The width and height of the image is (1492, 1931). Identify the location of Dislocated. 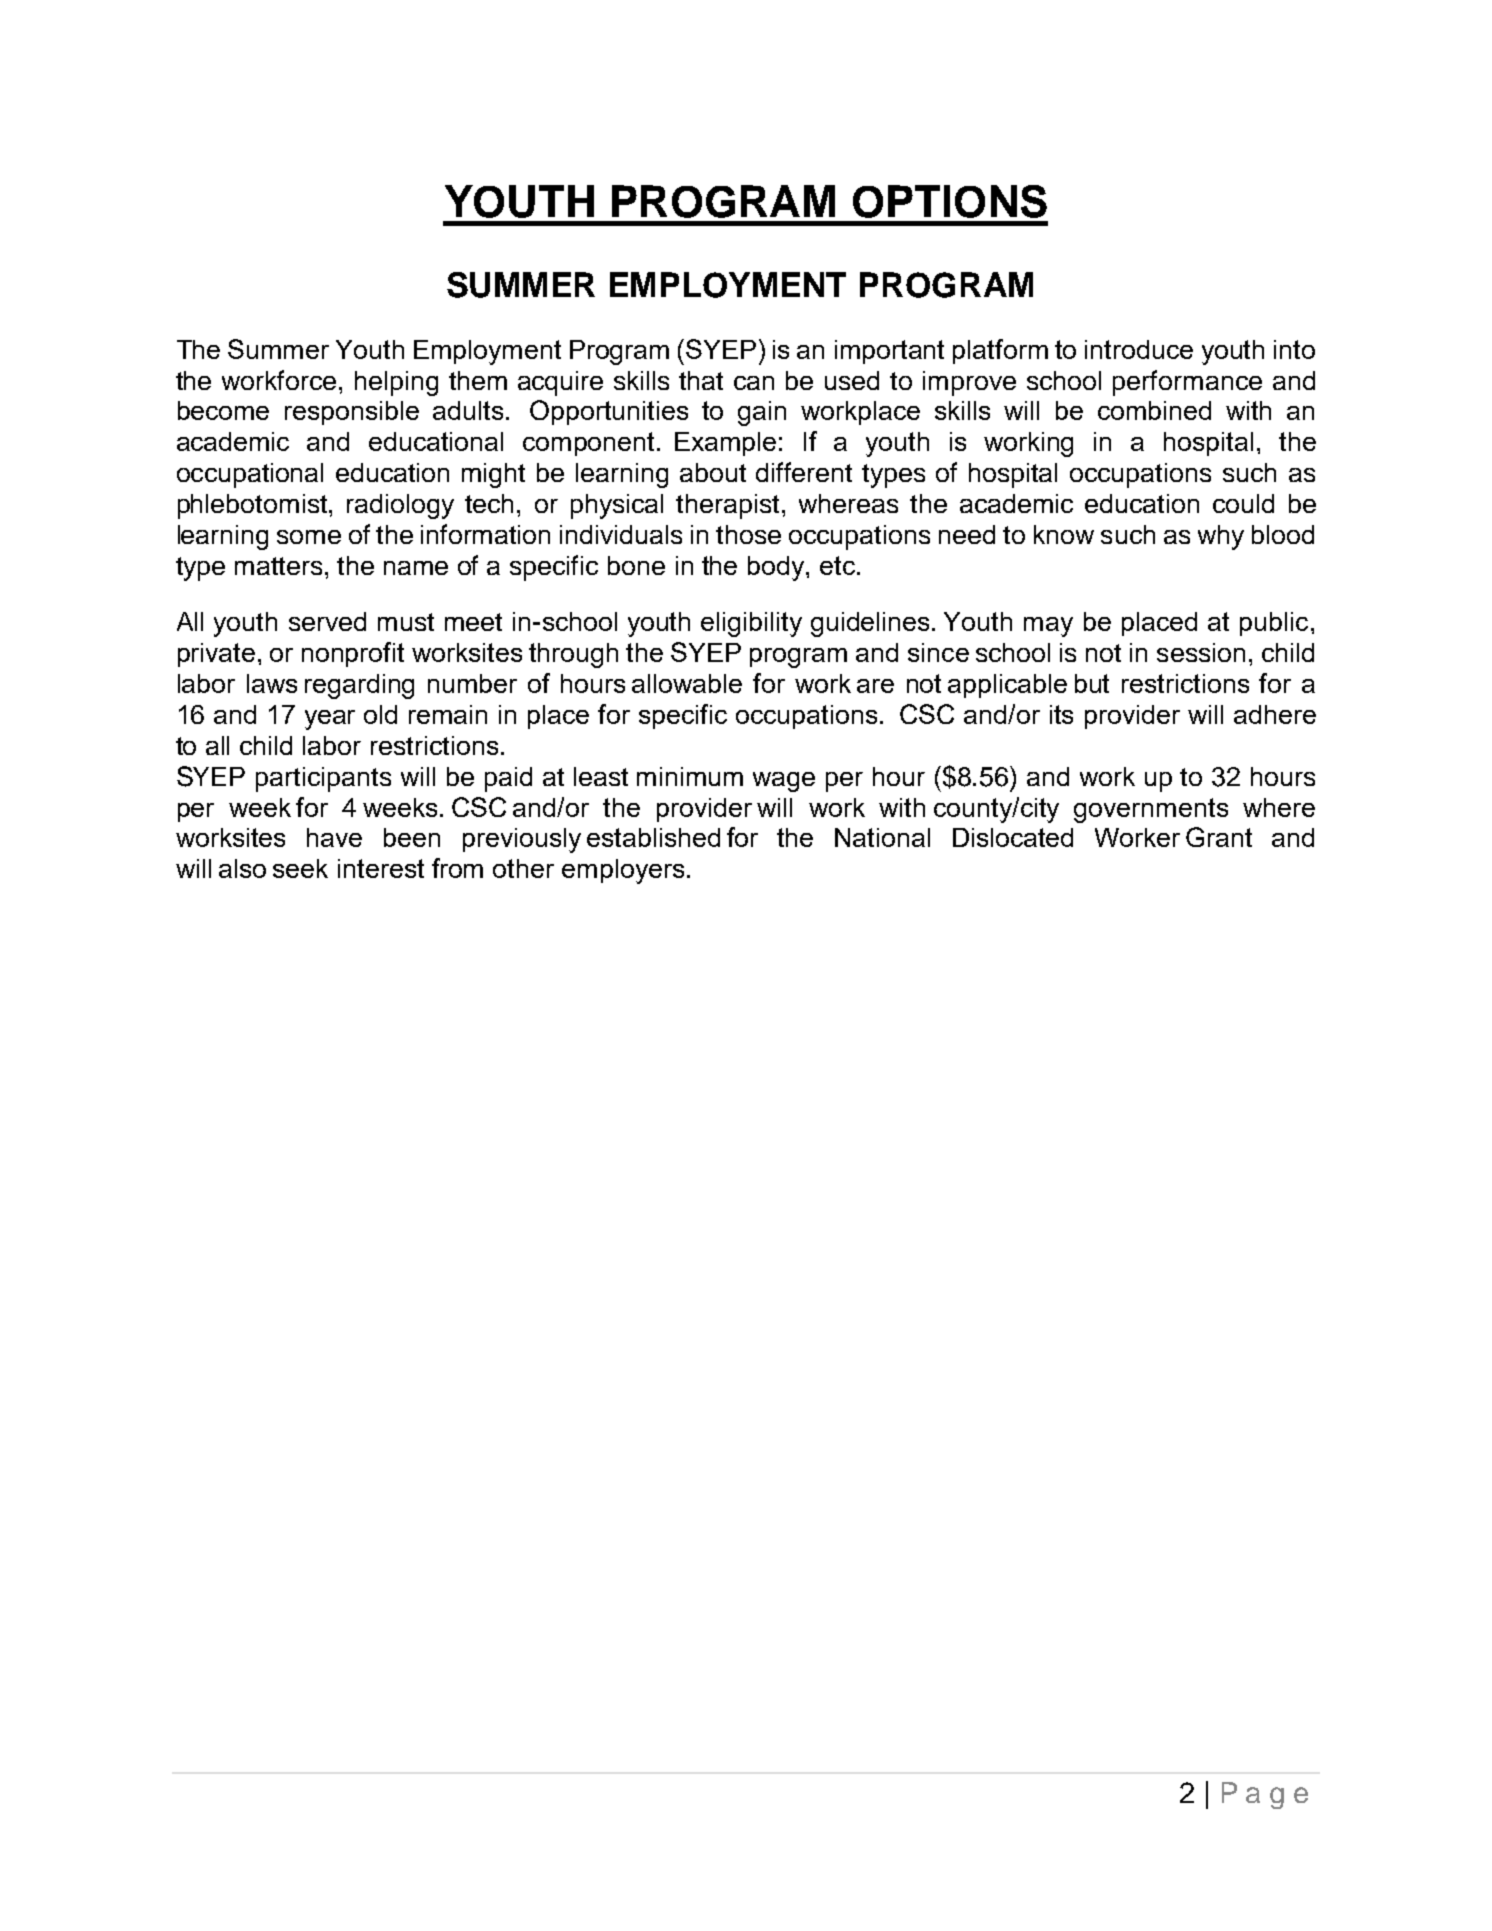
(1013, 837).
